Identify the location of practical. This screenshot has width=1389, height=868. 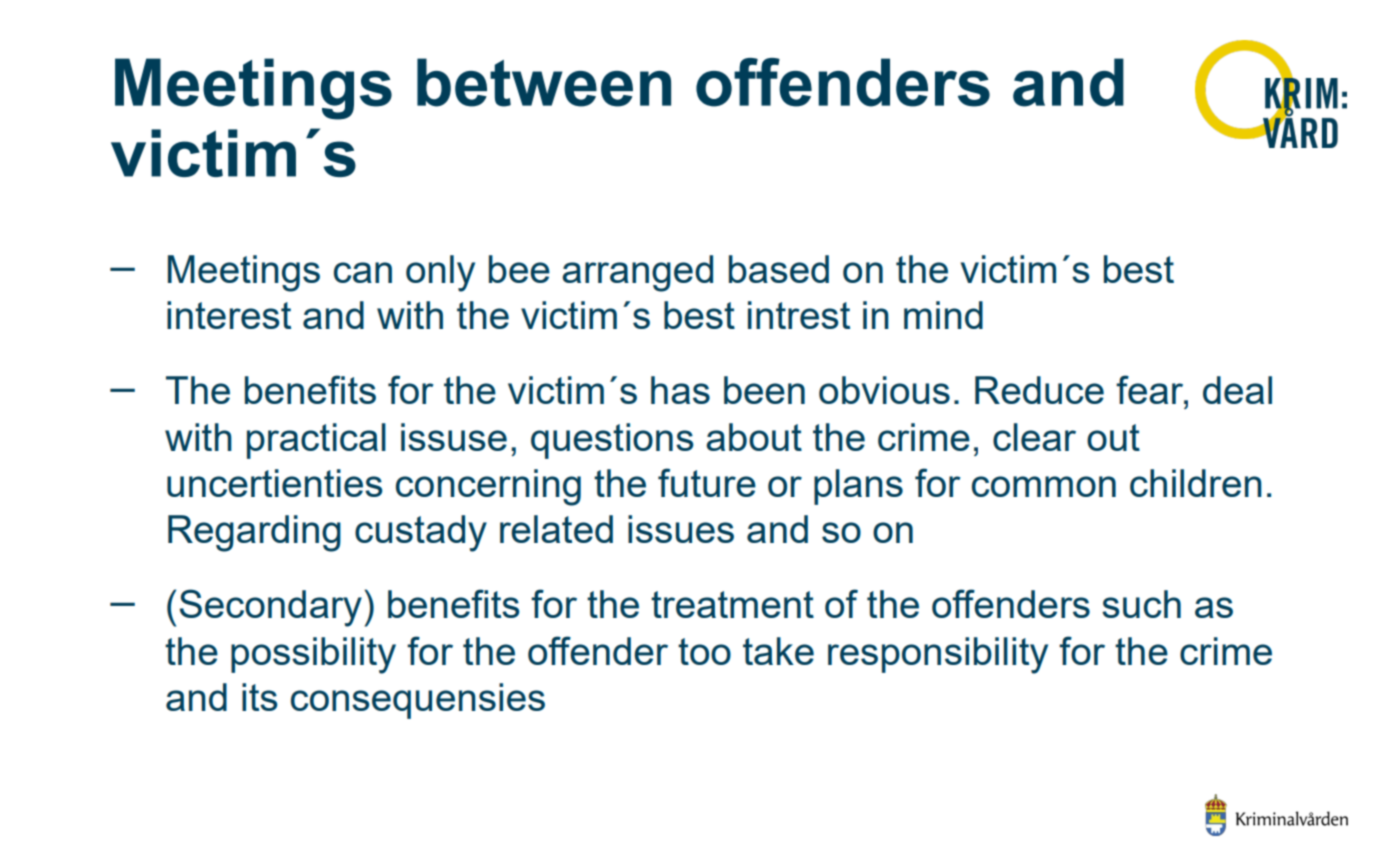
(316, 441).
